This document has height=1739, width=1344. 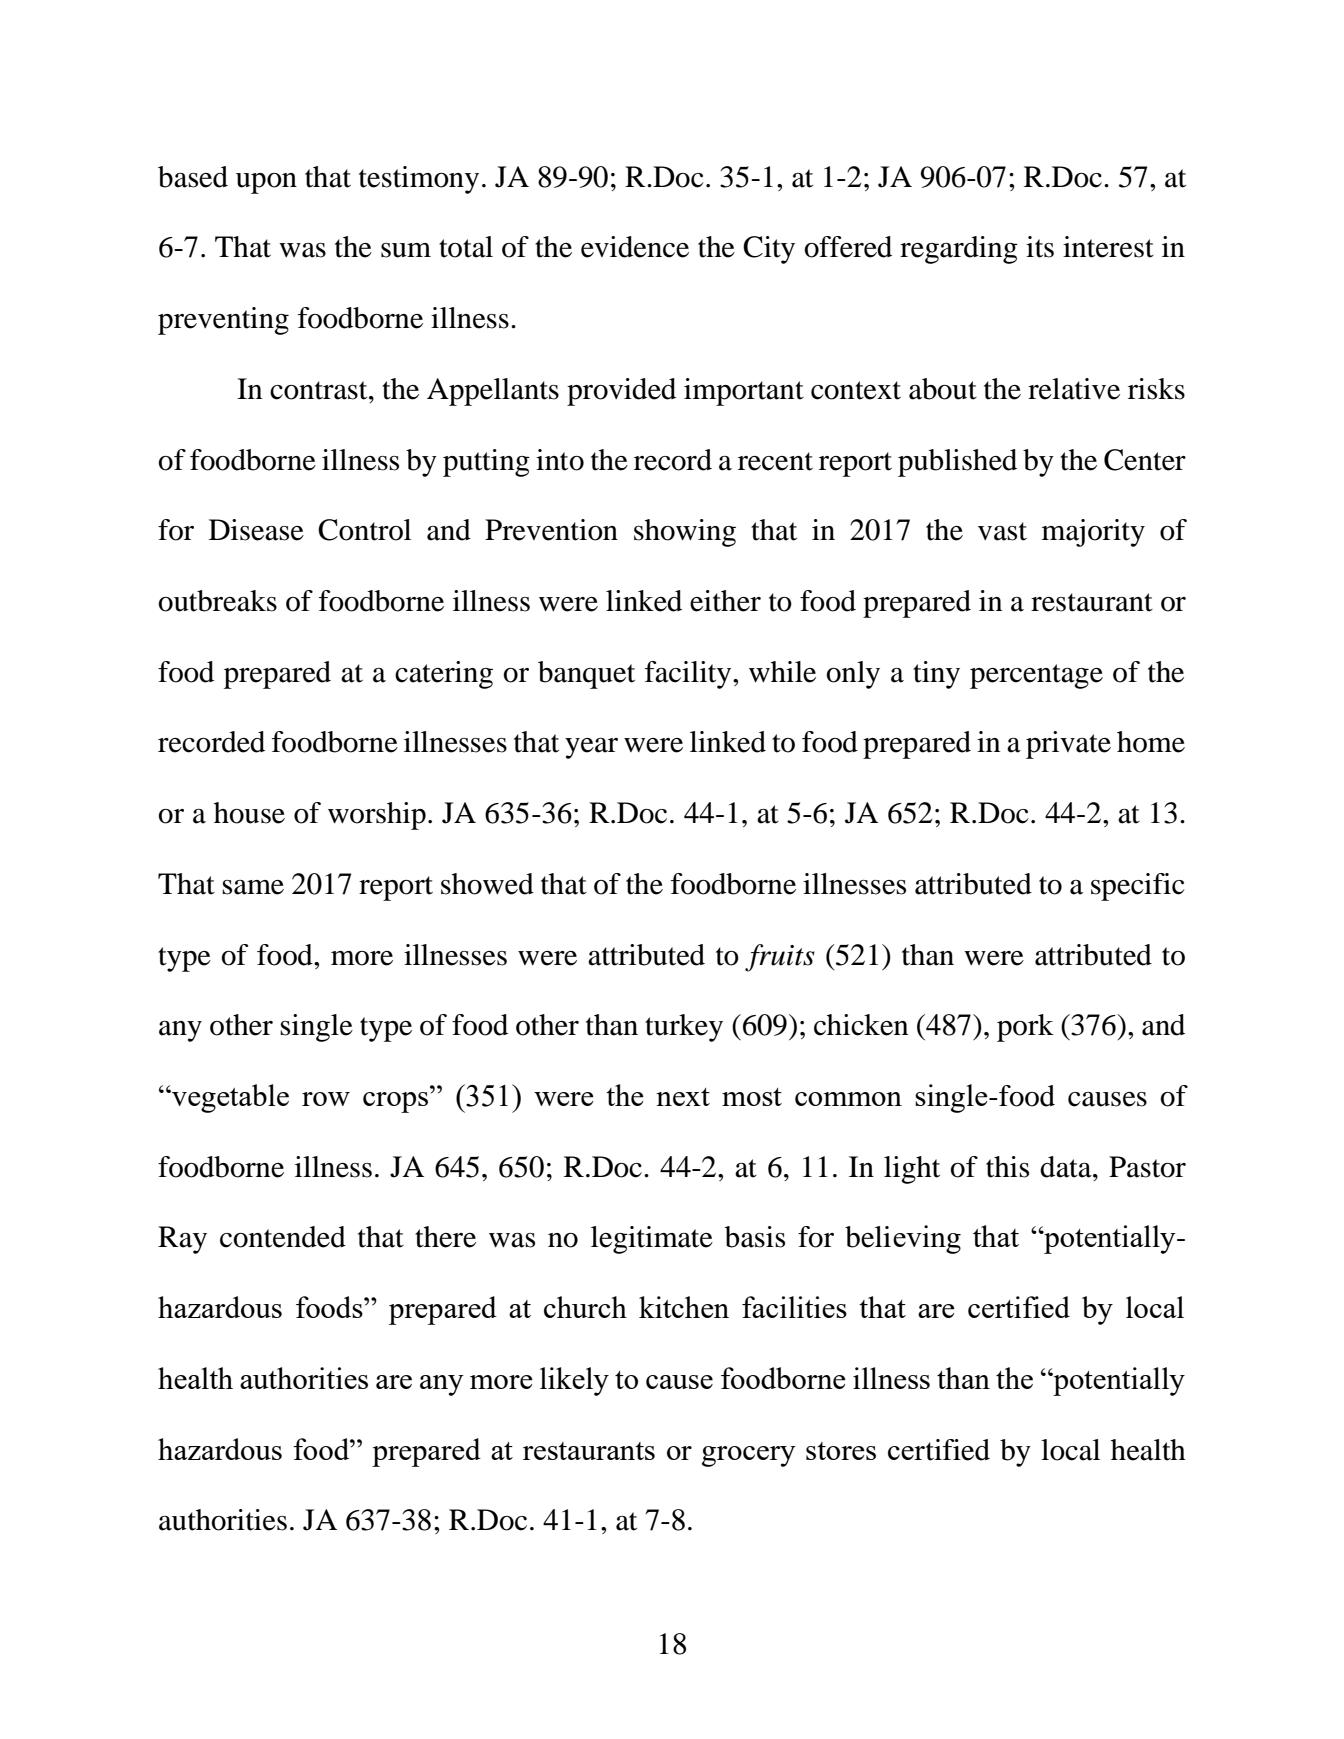 I want to click on interest, so click(x=1108, y=247).
